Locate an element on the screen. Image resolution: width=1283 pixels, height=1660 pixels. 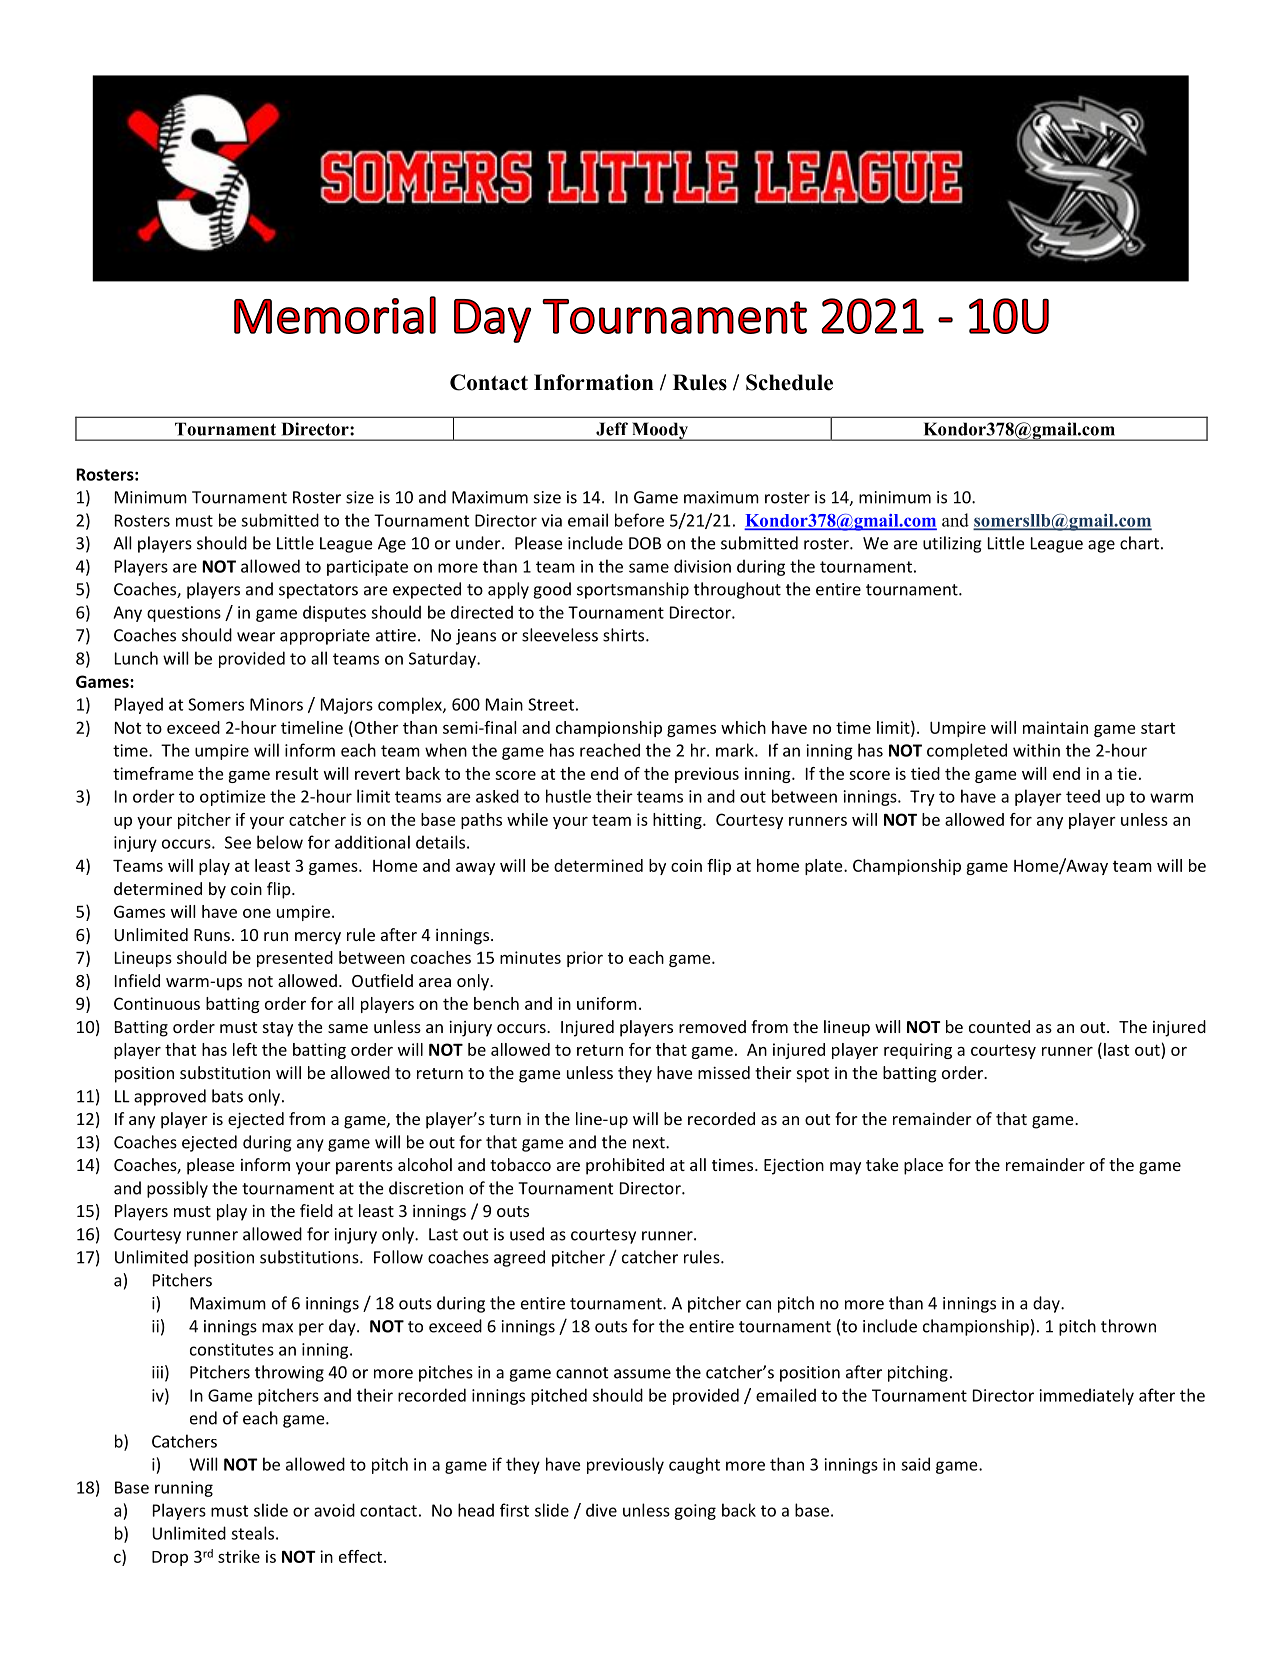
utilizing is located at coordinates (952, 544).
